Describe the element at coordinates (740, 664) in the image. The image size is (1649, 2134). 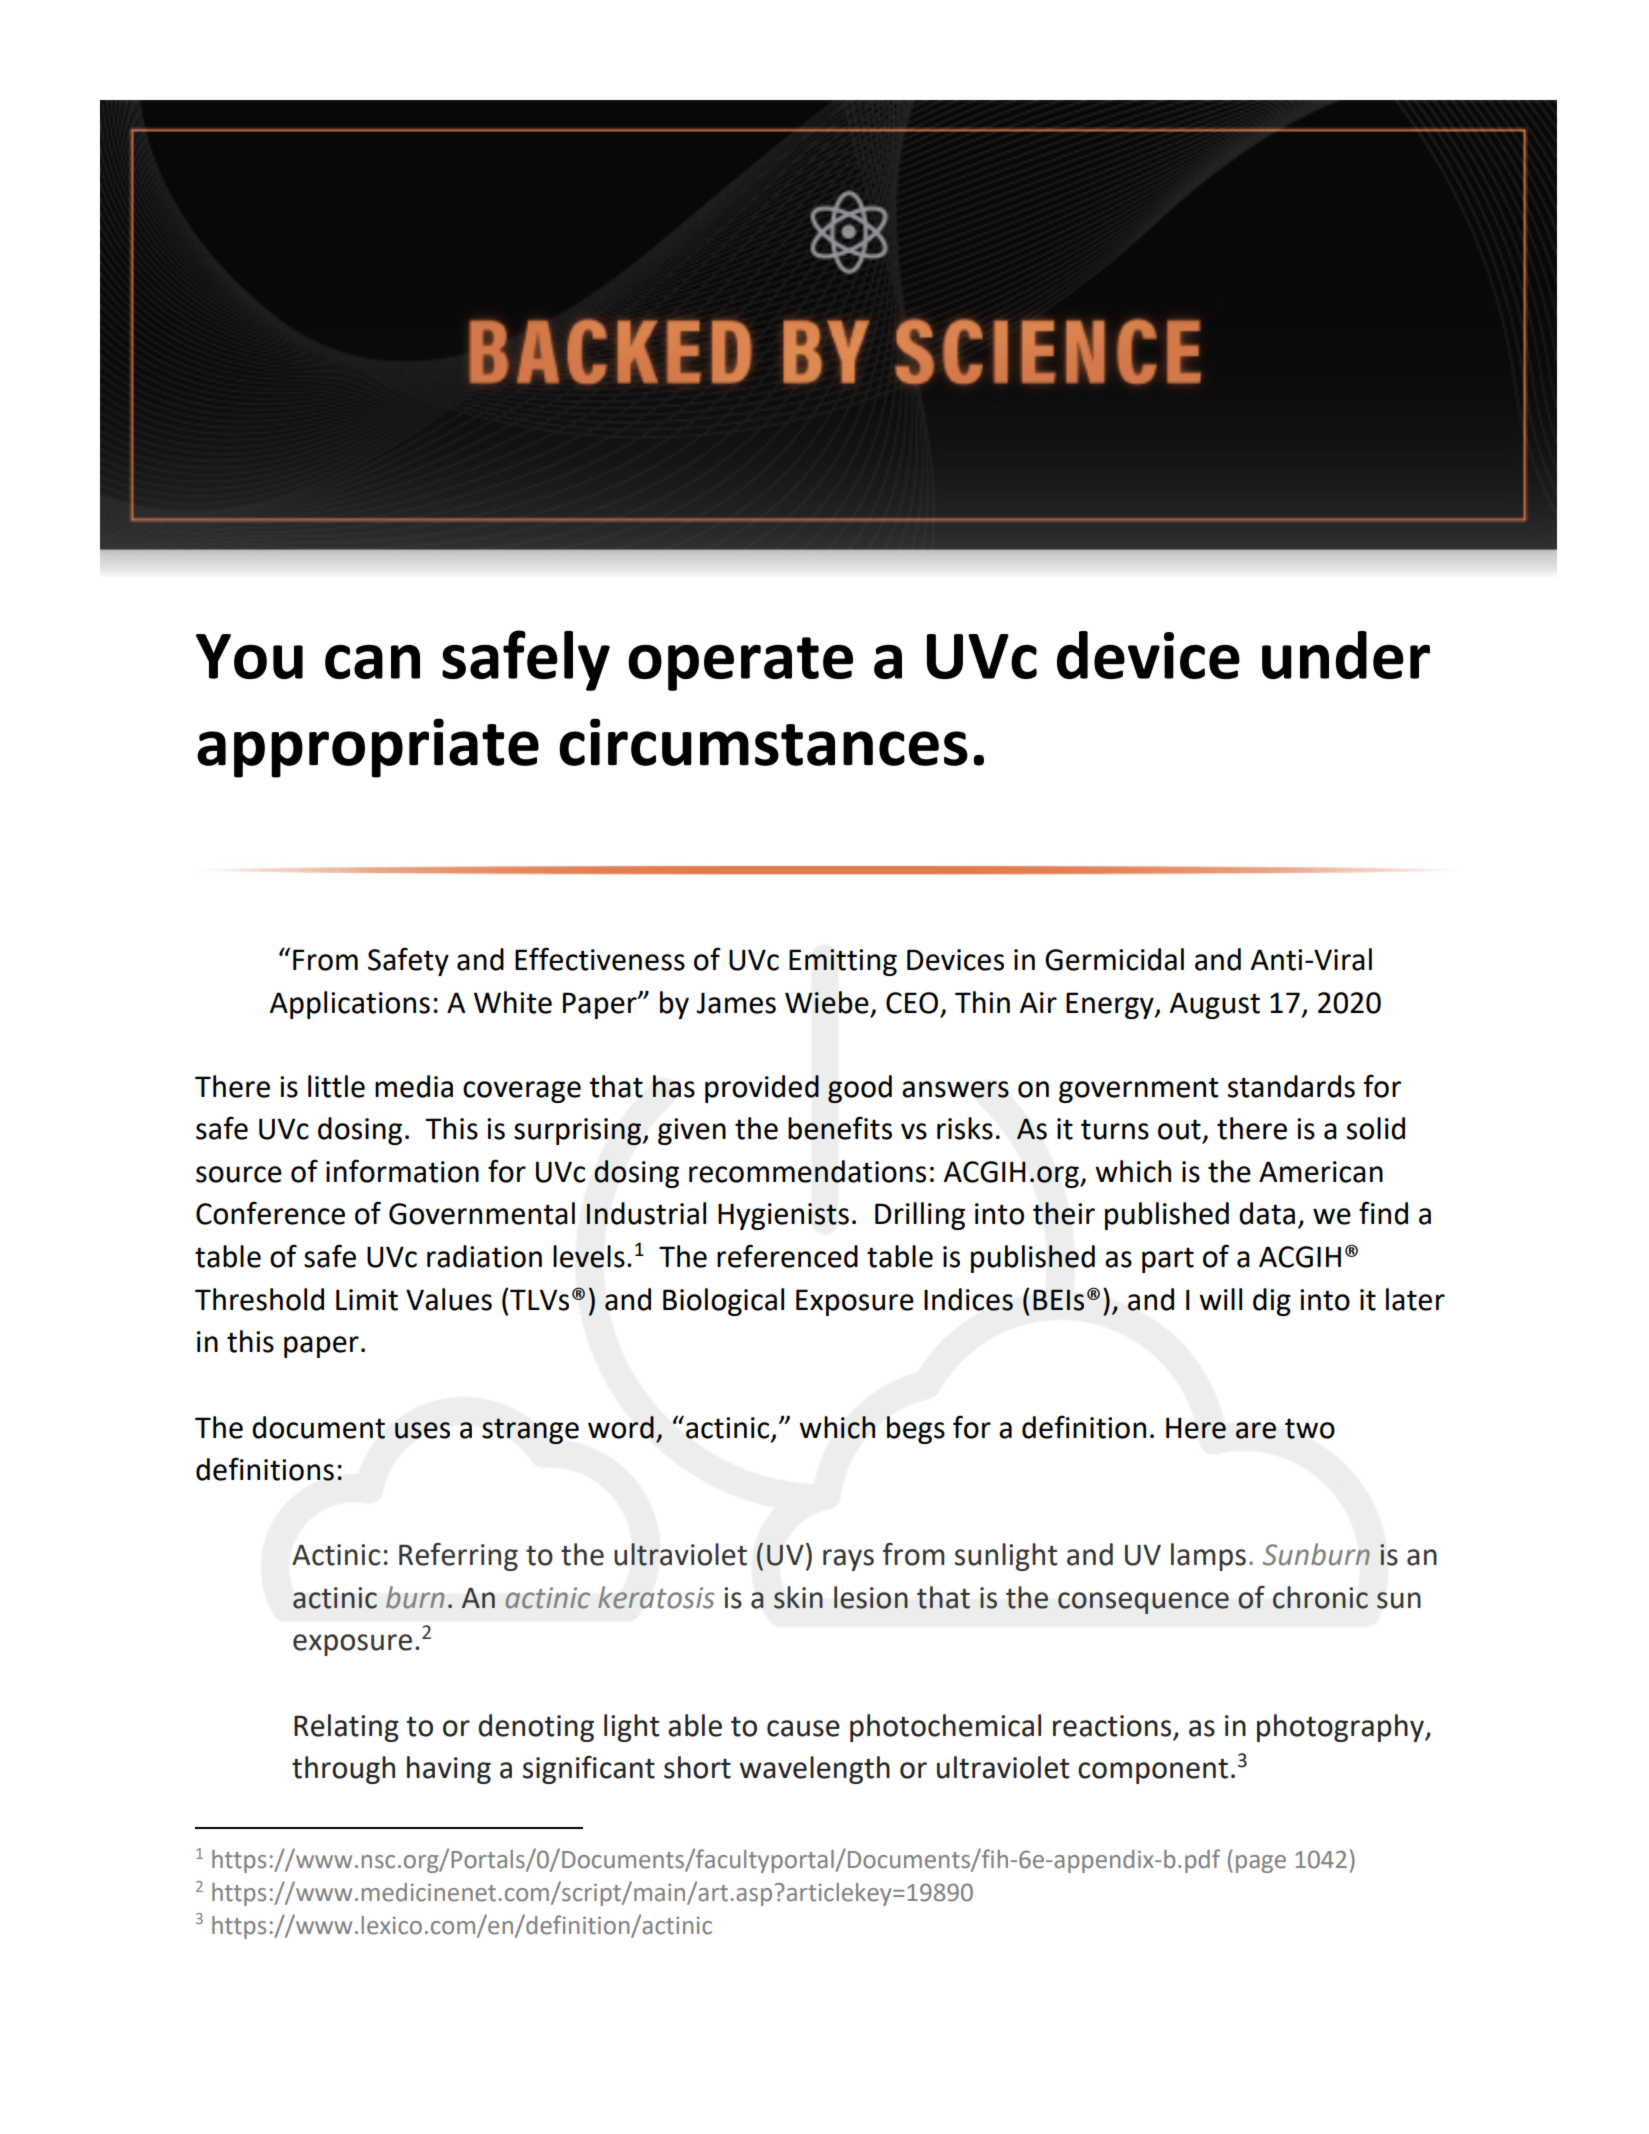
I see `operate` at that location.
